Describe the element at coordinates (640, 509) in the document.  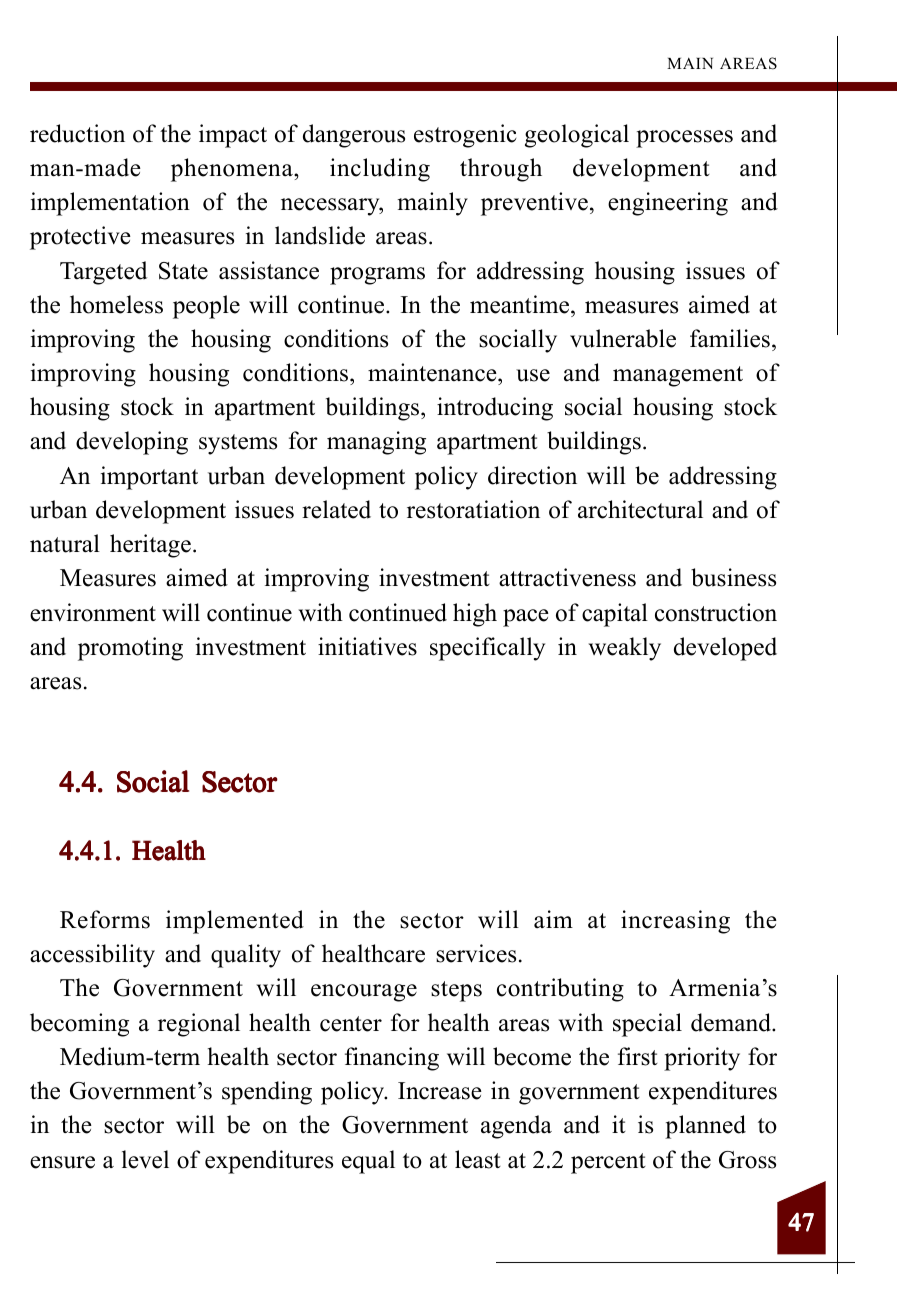
I see `architectural` at that location.
